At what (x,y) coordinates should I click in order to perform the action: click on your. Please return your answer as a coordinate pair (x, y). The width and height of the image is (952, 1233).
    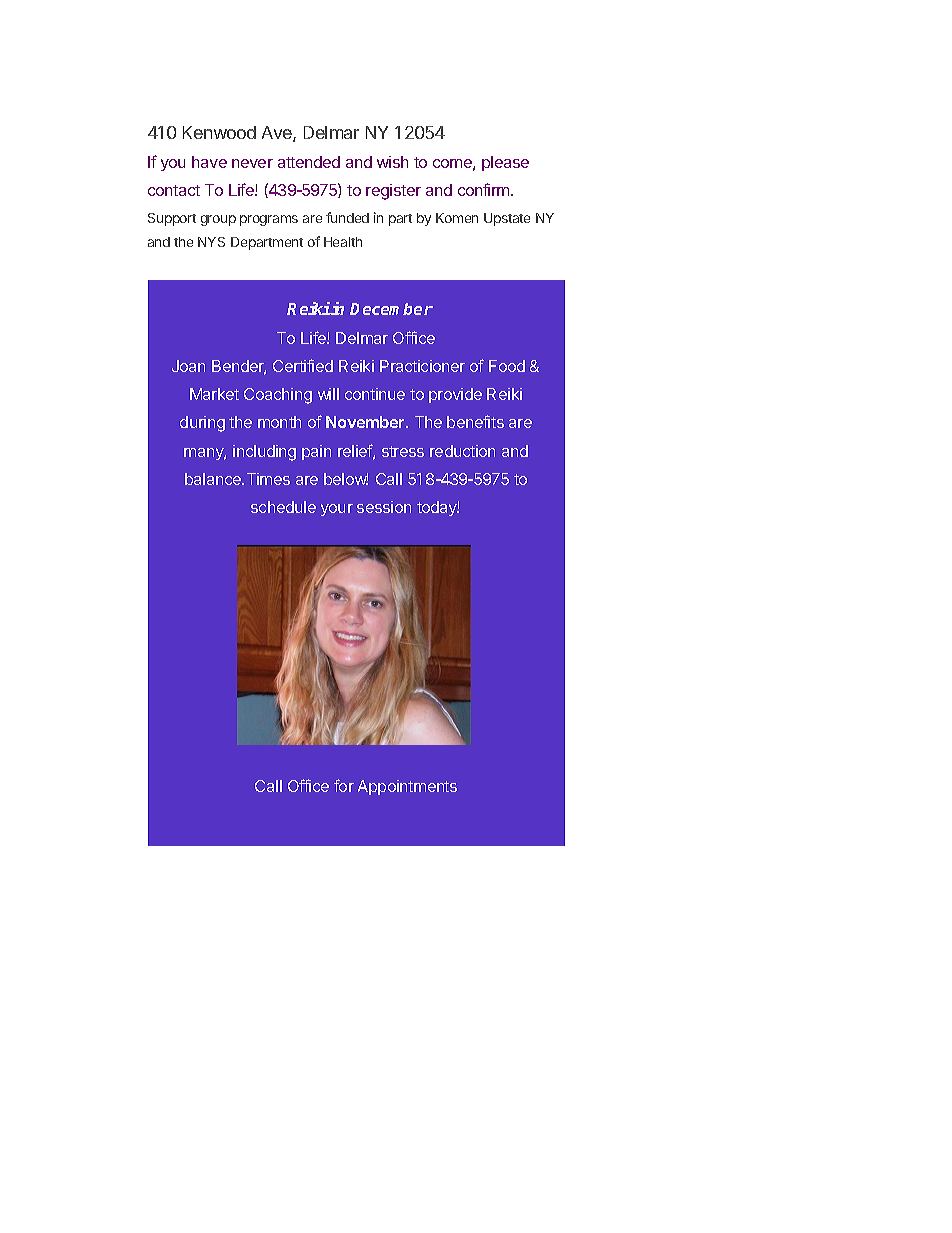
    Looking at the image, I should click on (337, 510).
